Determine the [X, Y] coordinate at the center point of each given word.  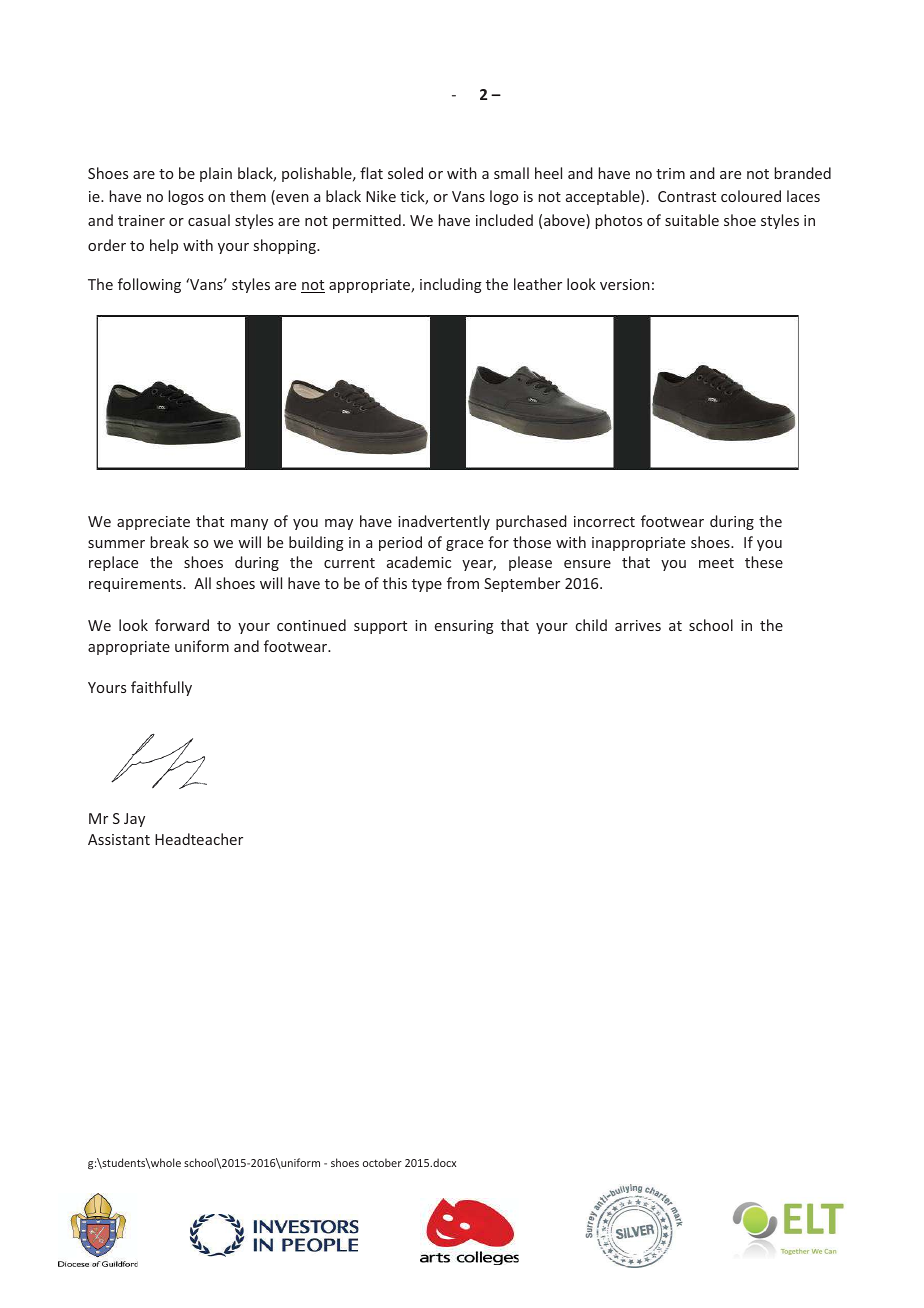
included [504, 220]
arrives [638, 625]
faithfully [161, 688]
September [522, 584]
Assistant [119, 839]
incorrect [604, 521]
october [382, 1162]
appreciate [153, 523]
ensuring [464, 627]
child [591, 625]
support [380, 627]
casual [209, 220]
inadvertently [444, 522]
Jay [134, 820]
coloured [751, 196]
